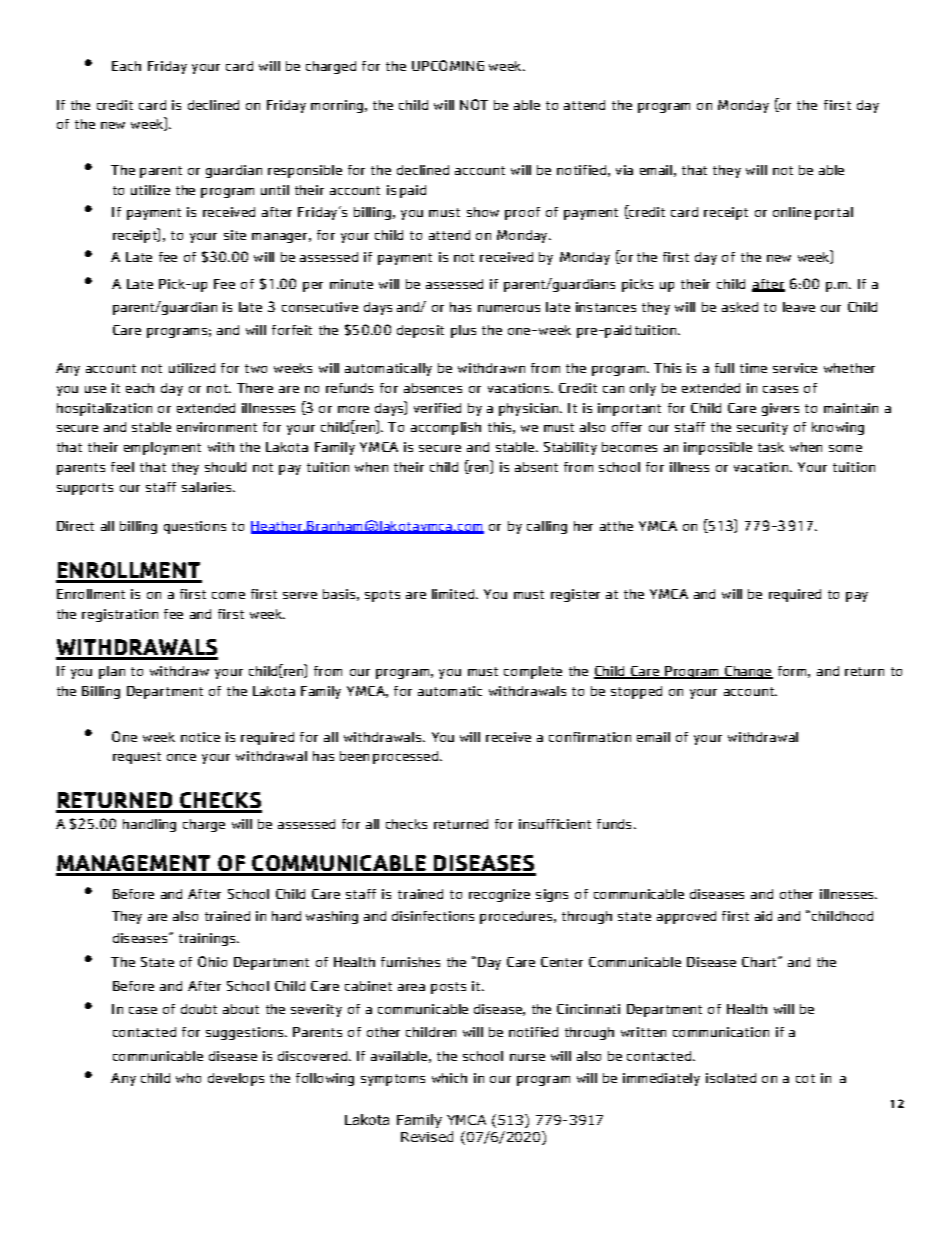 Image resolution: width=952 pixels, height=1233 pixels. What do you see at coordinates (448, 65) in the page?
I see `UPCOMING` at bounding box center [448, 65].
